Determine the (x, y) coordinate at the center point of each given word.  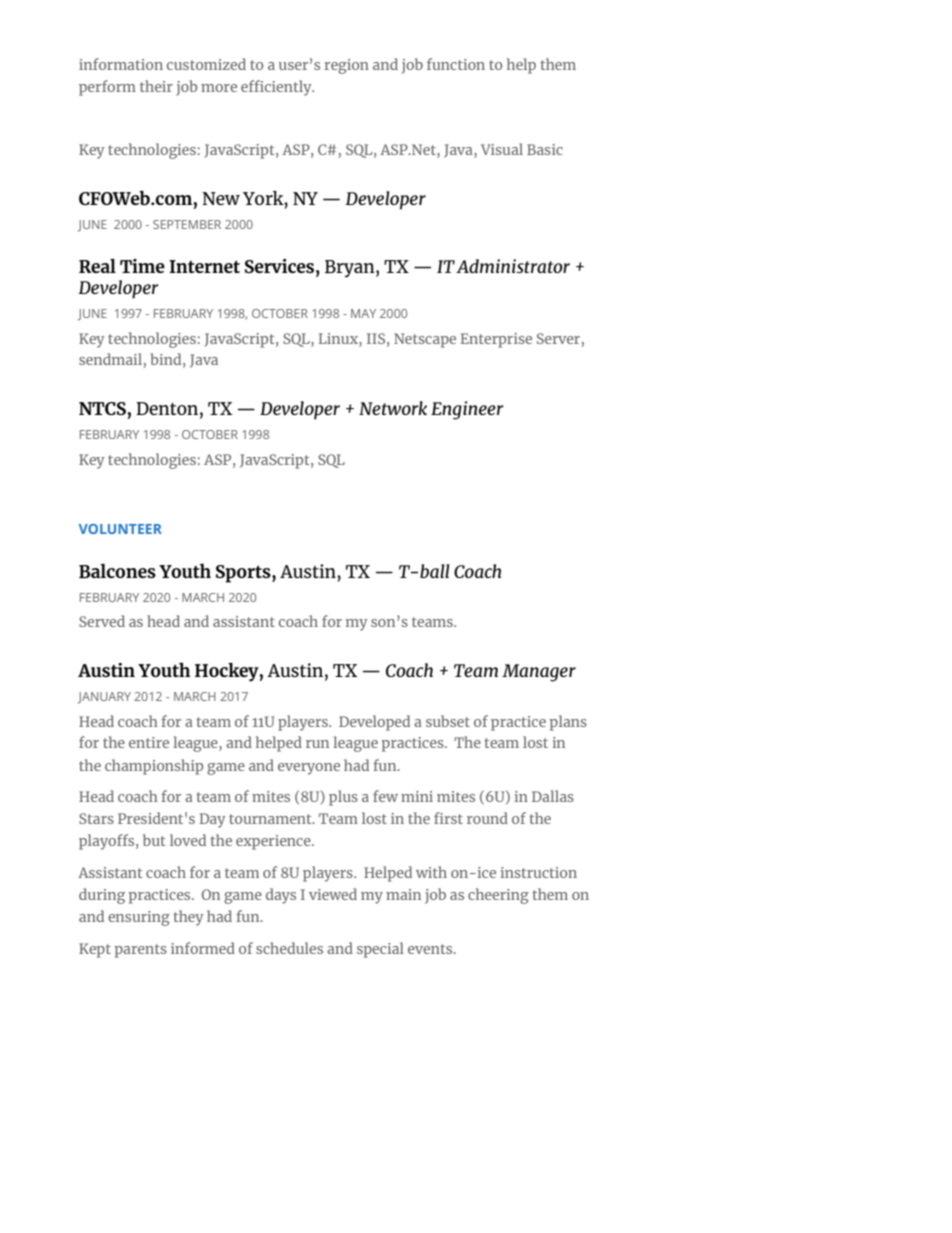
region (347, 66)
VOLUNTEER (120, 529)
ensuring (139, 918)
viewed (333, 894)
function (456, 64)
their (156, 86)
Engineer (467, 410)
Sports (244, 574)
